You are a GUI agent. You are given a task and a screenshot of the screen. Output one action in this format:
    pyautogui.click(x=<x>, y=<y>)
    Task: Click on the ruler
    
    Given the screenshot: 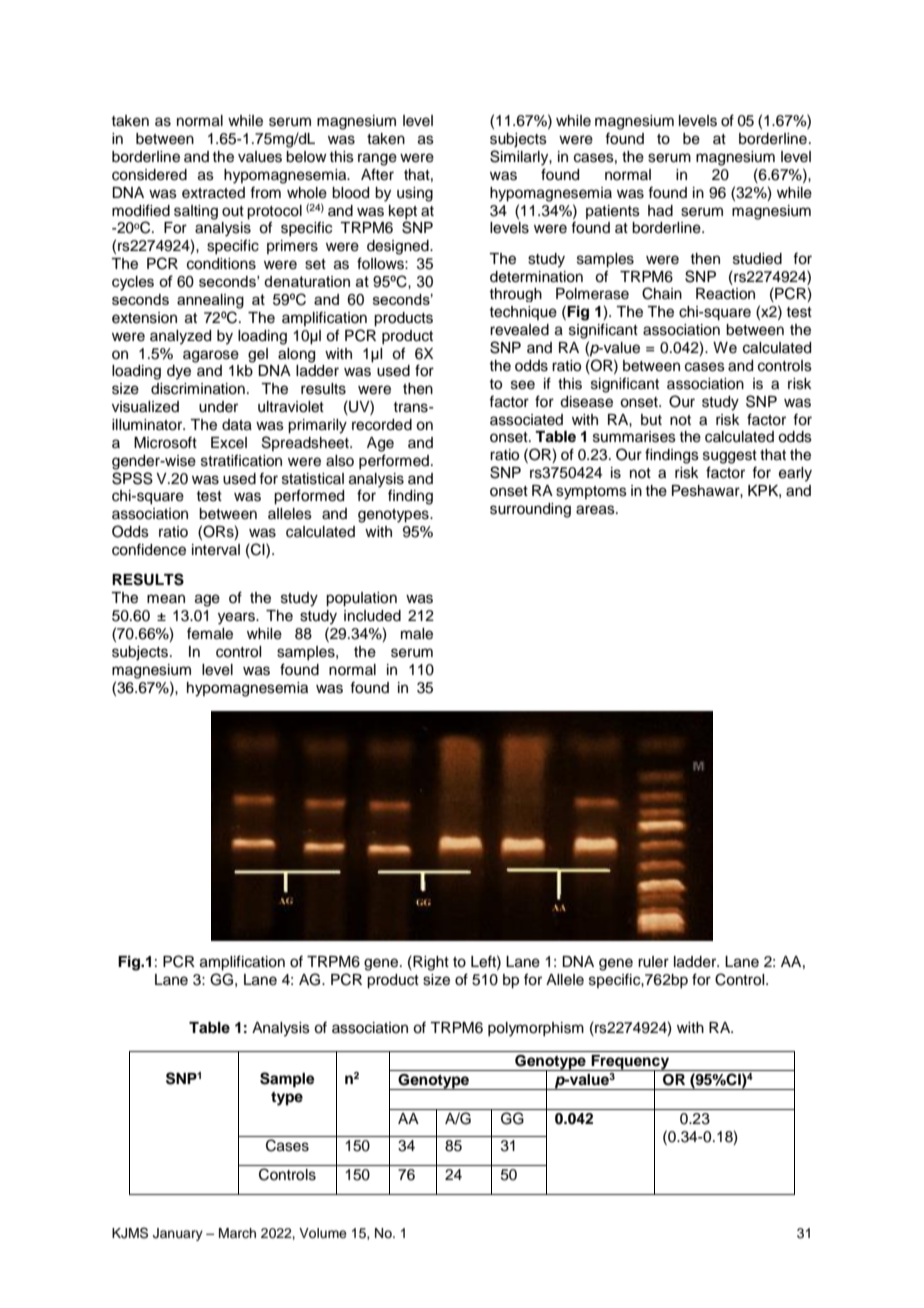 What is the action you would take?
    pyautogui.click(x=653, y=962)
